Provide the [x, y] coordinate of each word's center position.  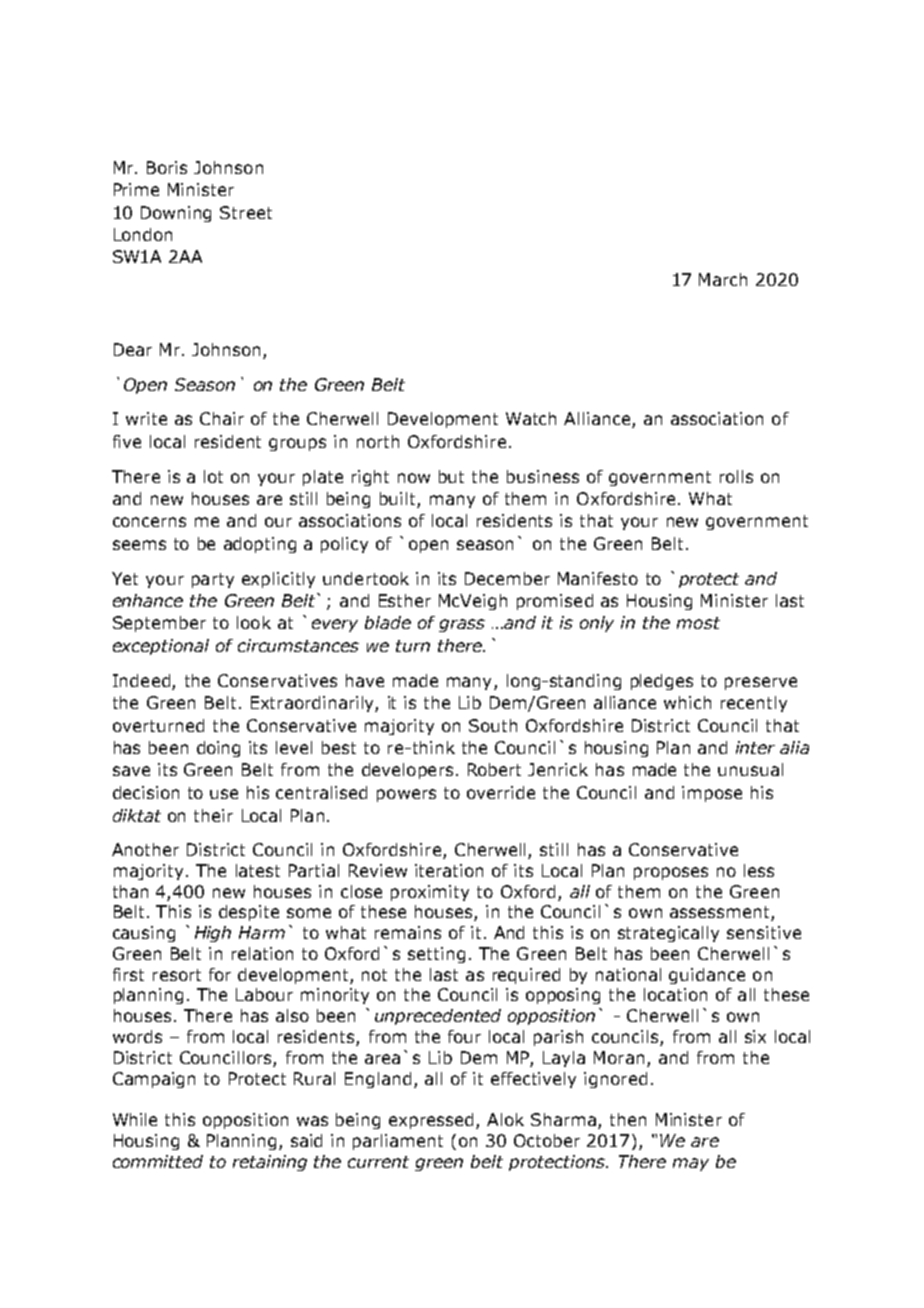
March [723, 279]
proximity [430, 893]
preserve [761, 683]
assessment [721, 913]
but [451, 476]
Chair [222, 418]
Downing [176, 214]
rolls [736, 476]
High [213, 934]
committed [158, 1161]
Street [246, 212]
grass [462, 625]
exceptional [161, 647]
